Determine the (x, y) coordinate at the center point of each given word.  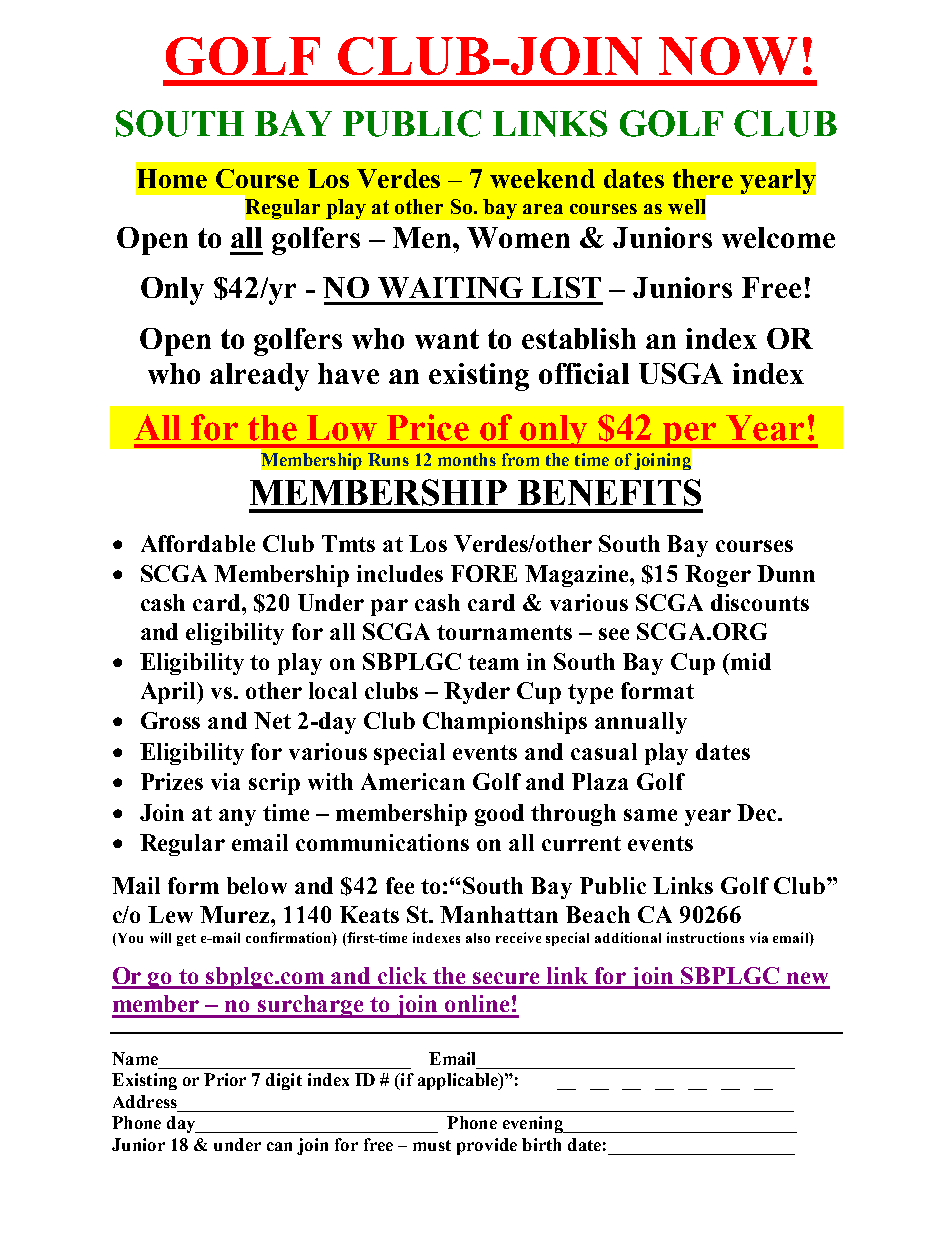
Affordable (198, 543)
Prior (225, 1079)
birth (541, 1144)
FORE (484, 573)
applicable (459, 1081)
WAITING (450, 287)
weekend (542, 178)
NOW (728, 56)
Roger (718, 576)
